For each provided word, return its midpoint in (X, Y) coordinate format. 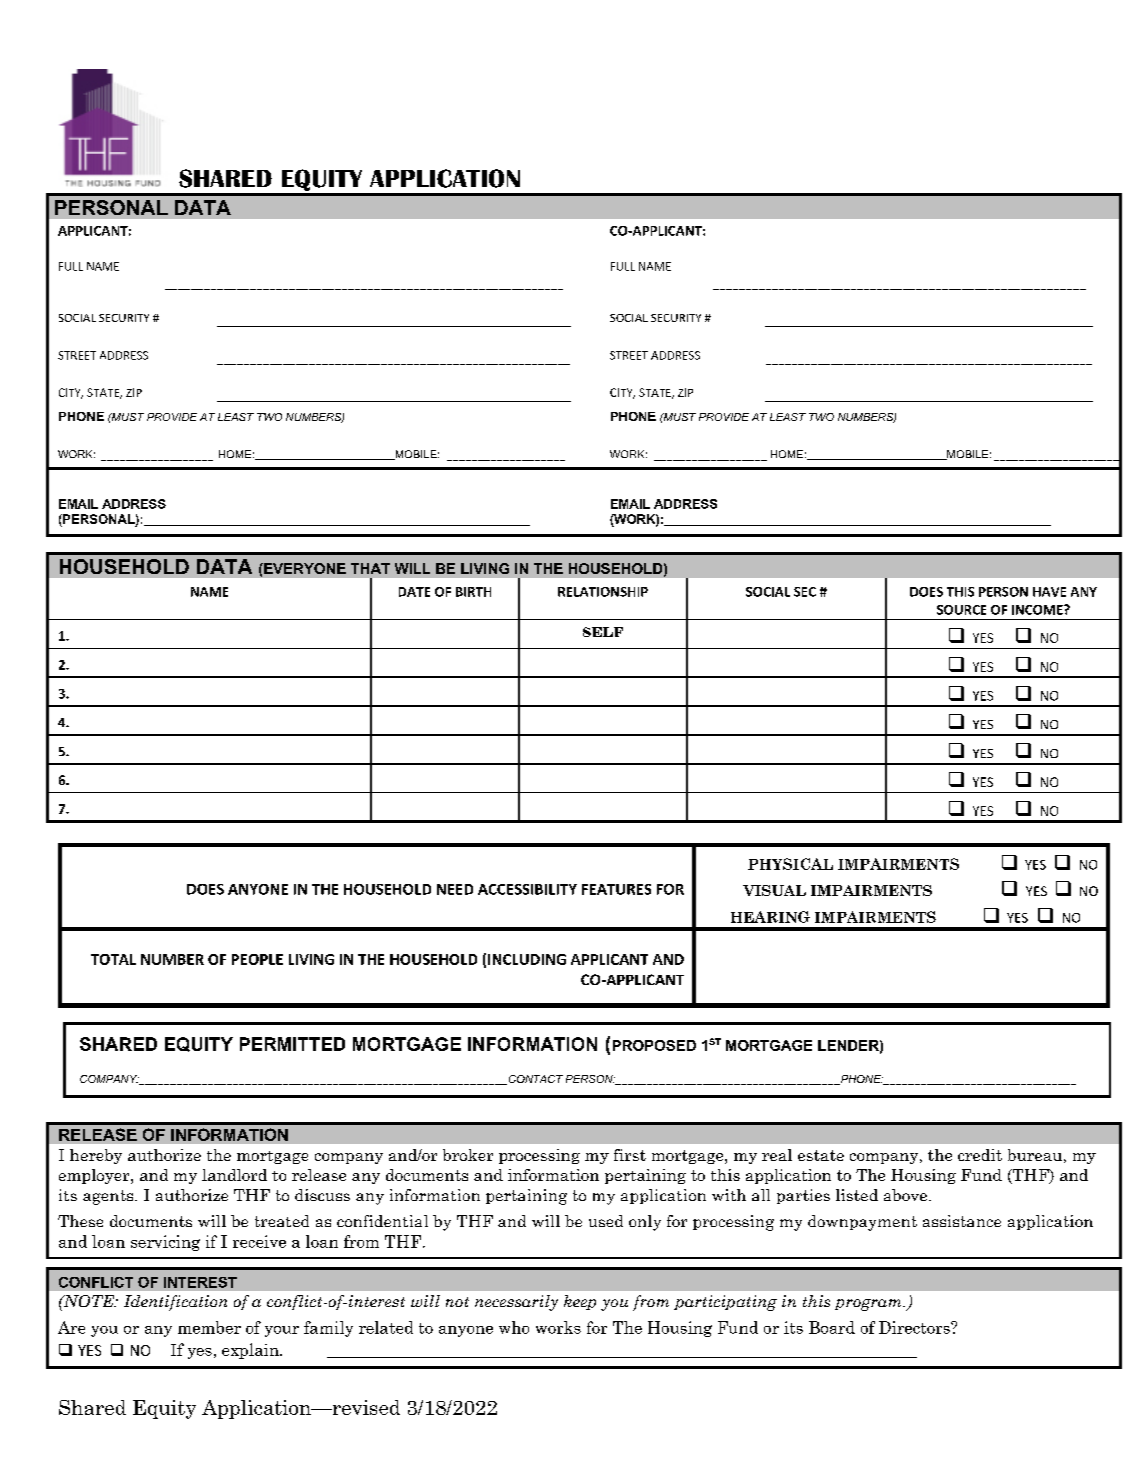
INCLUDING (527, 959)
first (630, 1155)
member (209, 1327)
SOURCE (961, 610)
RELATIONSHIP (603, 592)
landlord (234, 1175)
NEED (455, 889)
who (514, 1327)
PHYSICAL (790, 864)
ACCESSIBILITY (527, 889)
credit (980, 1155)
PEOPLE (257, 959)
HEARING (770, 917)
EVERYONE (304, 568)
